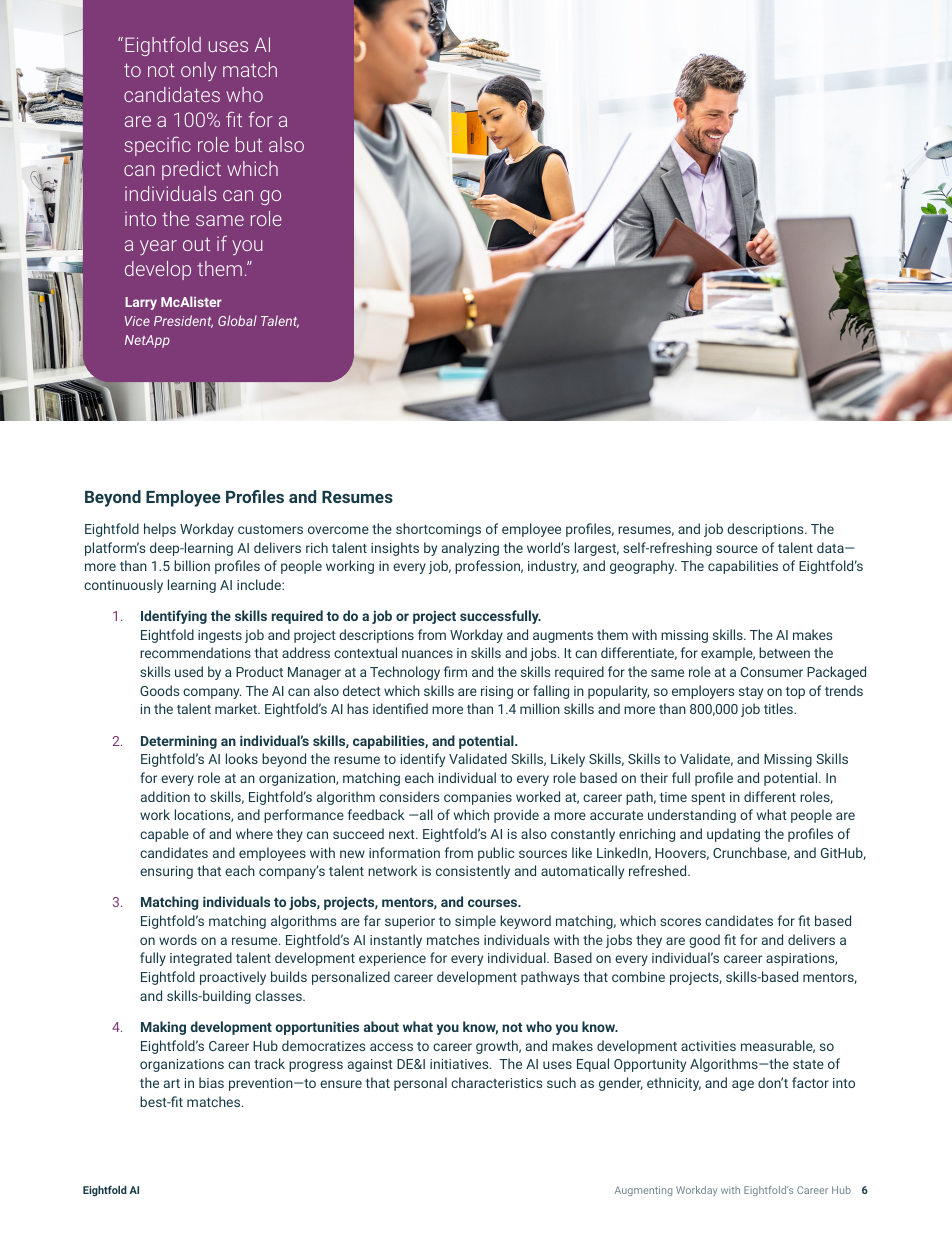 Image resolution: width=952 pixels, height=1233 pixels. Describe the element at coordinates (831, 547) in the page. I see `data` at that location.
